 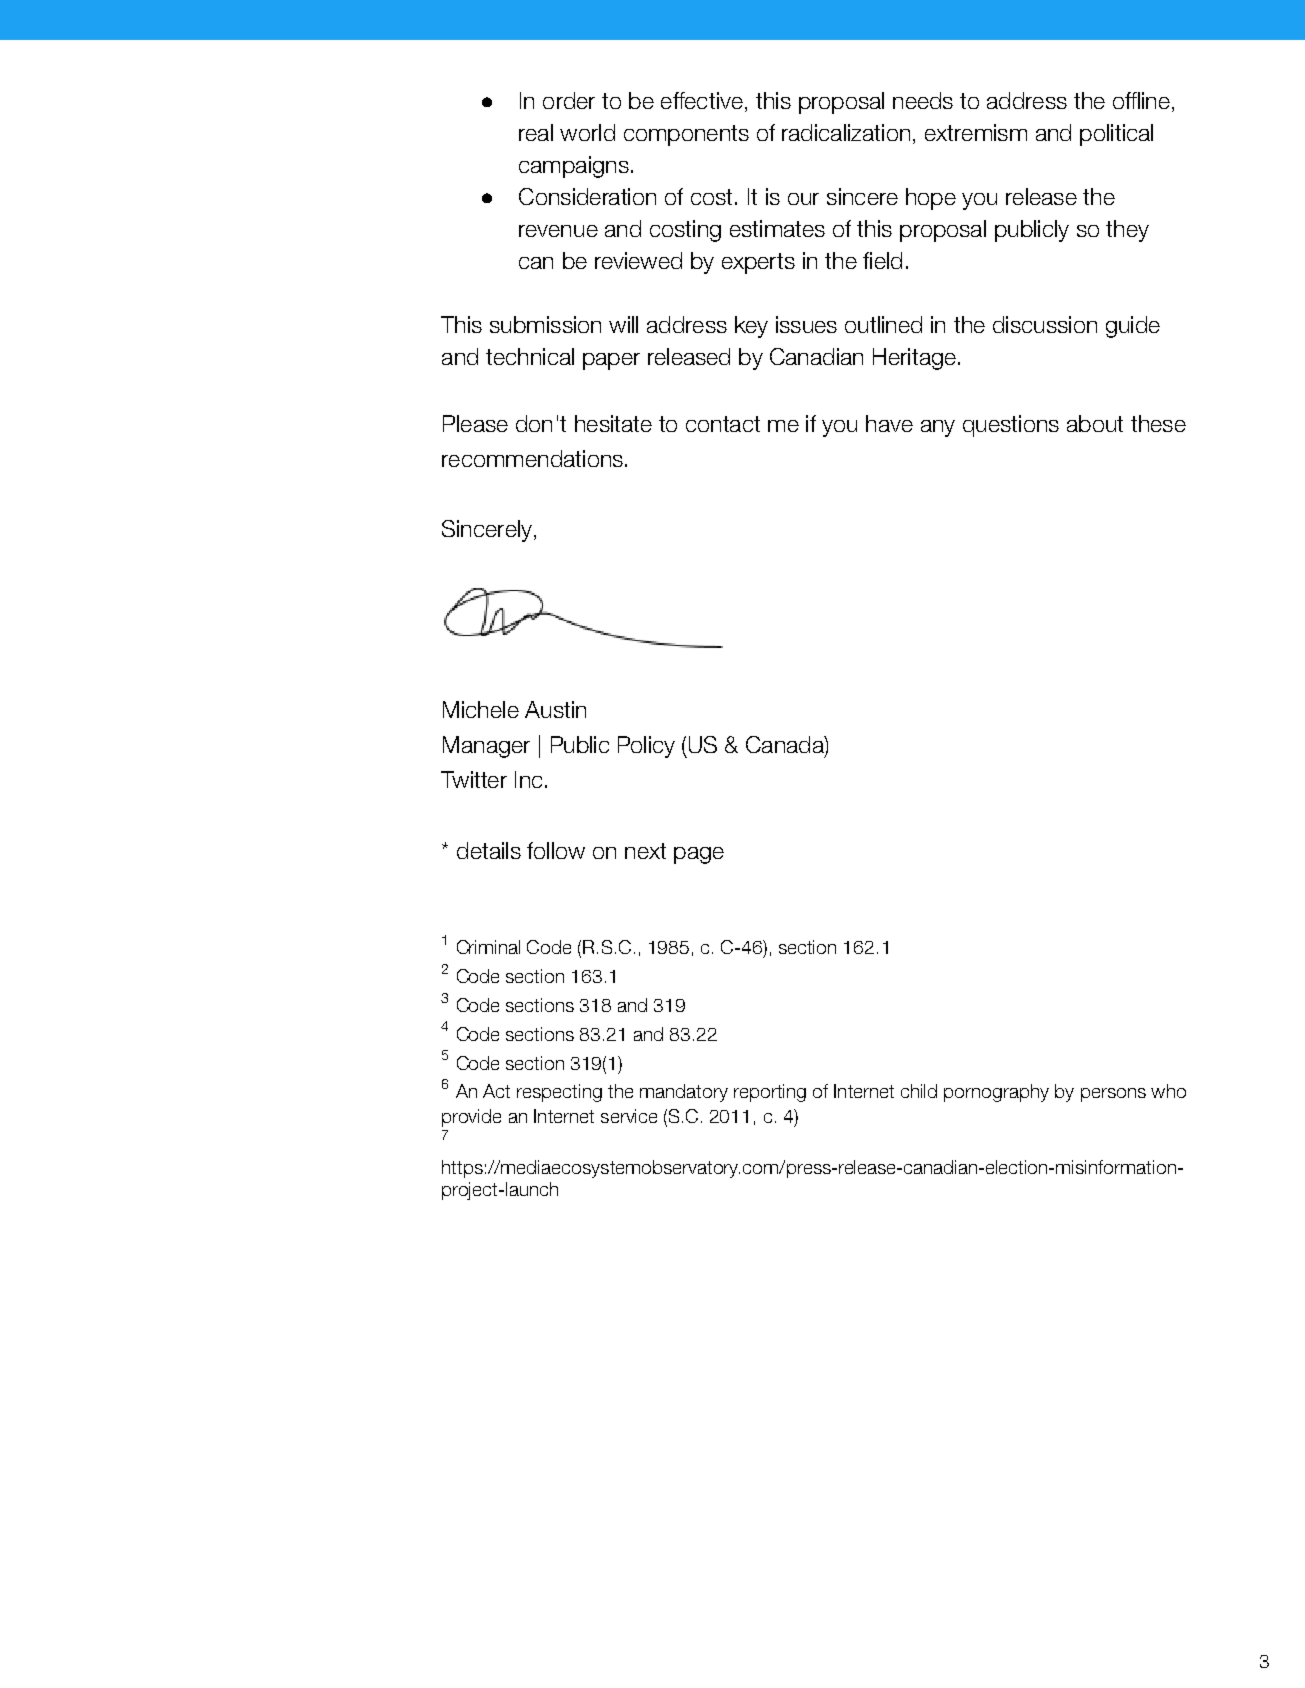 I want to click on page, so click(x=699, y=855).
